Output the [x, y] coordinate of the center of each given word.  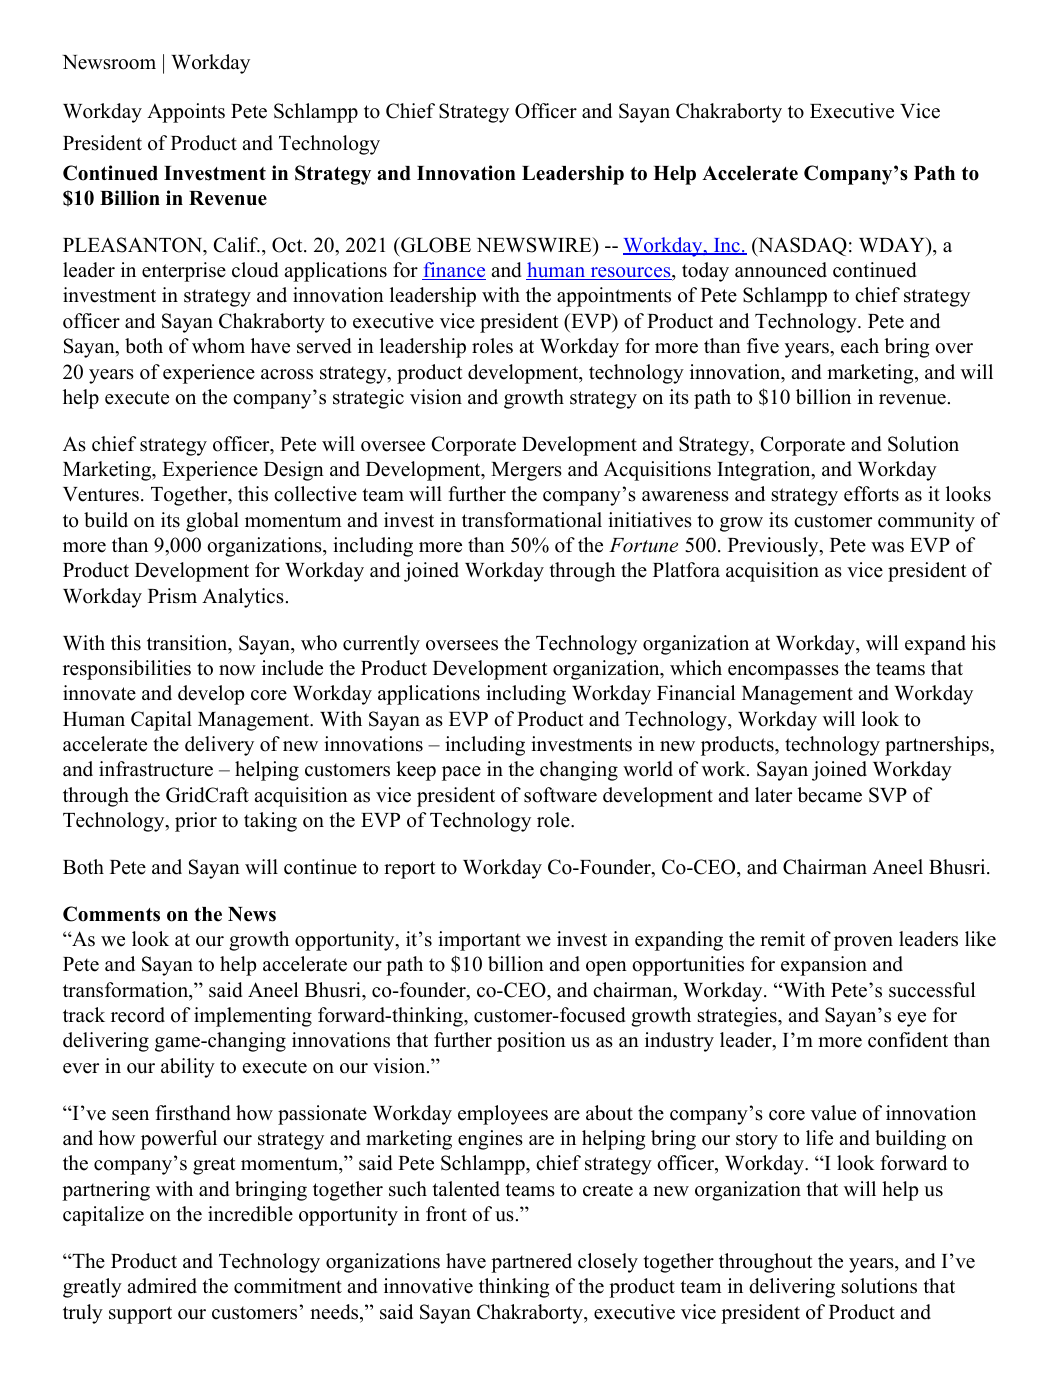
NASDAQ [801, 247]
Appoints [186, 113]
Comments [111, 914]
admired [162, 1286]
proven [863, 943]
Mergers [526, 471]
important [479, 941]
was [887, 547]
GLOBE [435, 245]
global [212, 522]
